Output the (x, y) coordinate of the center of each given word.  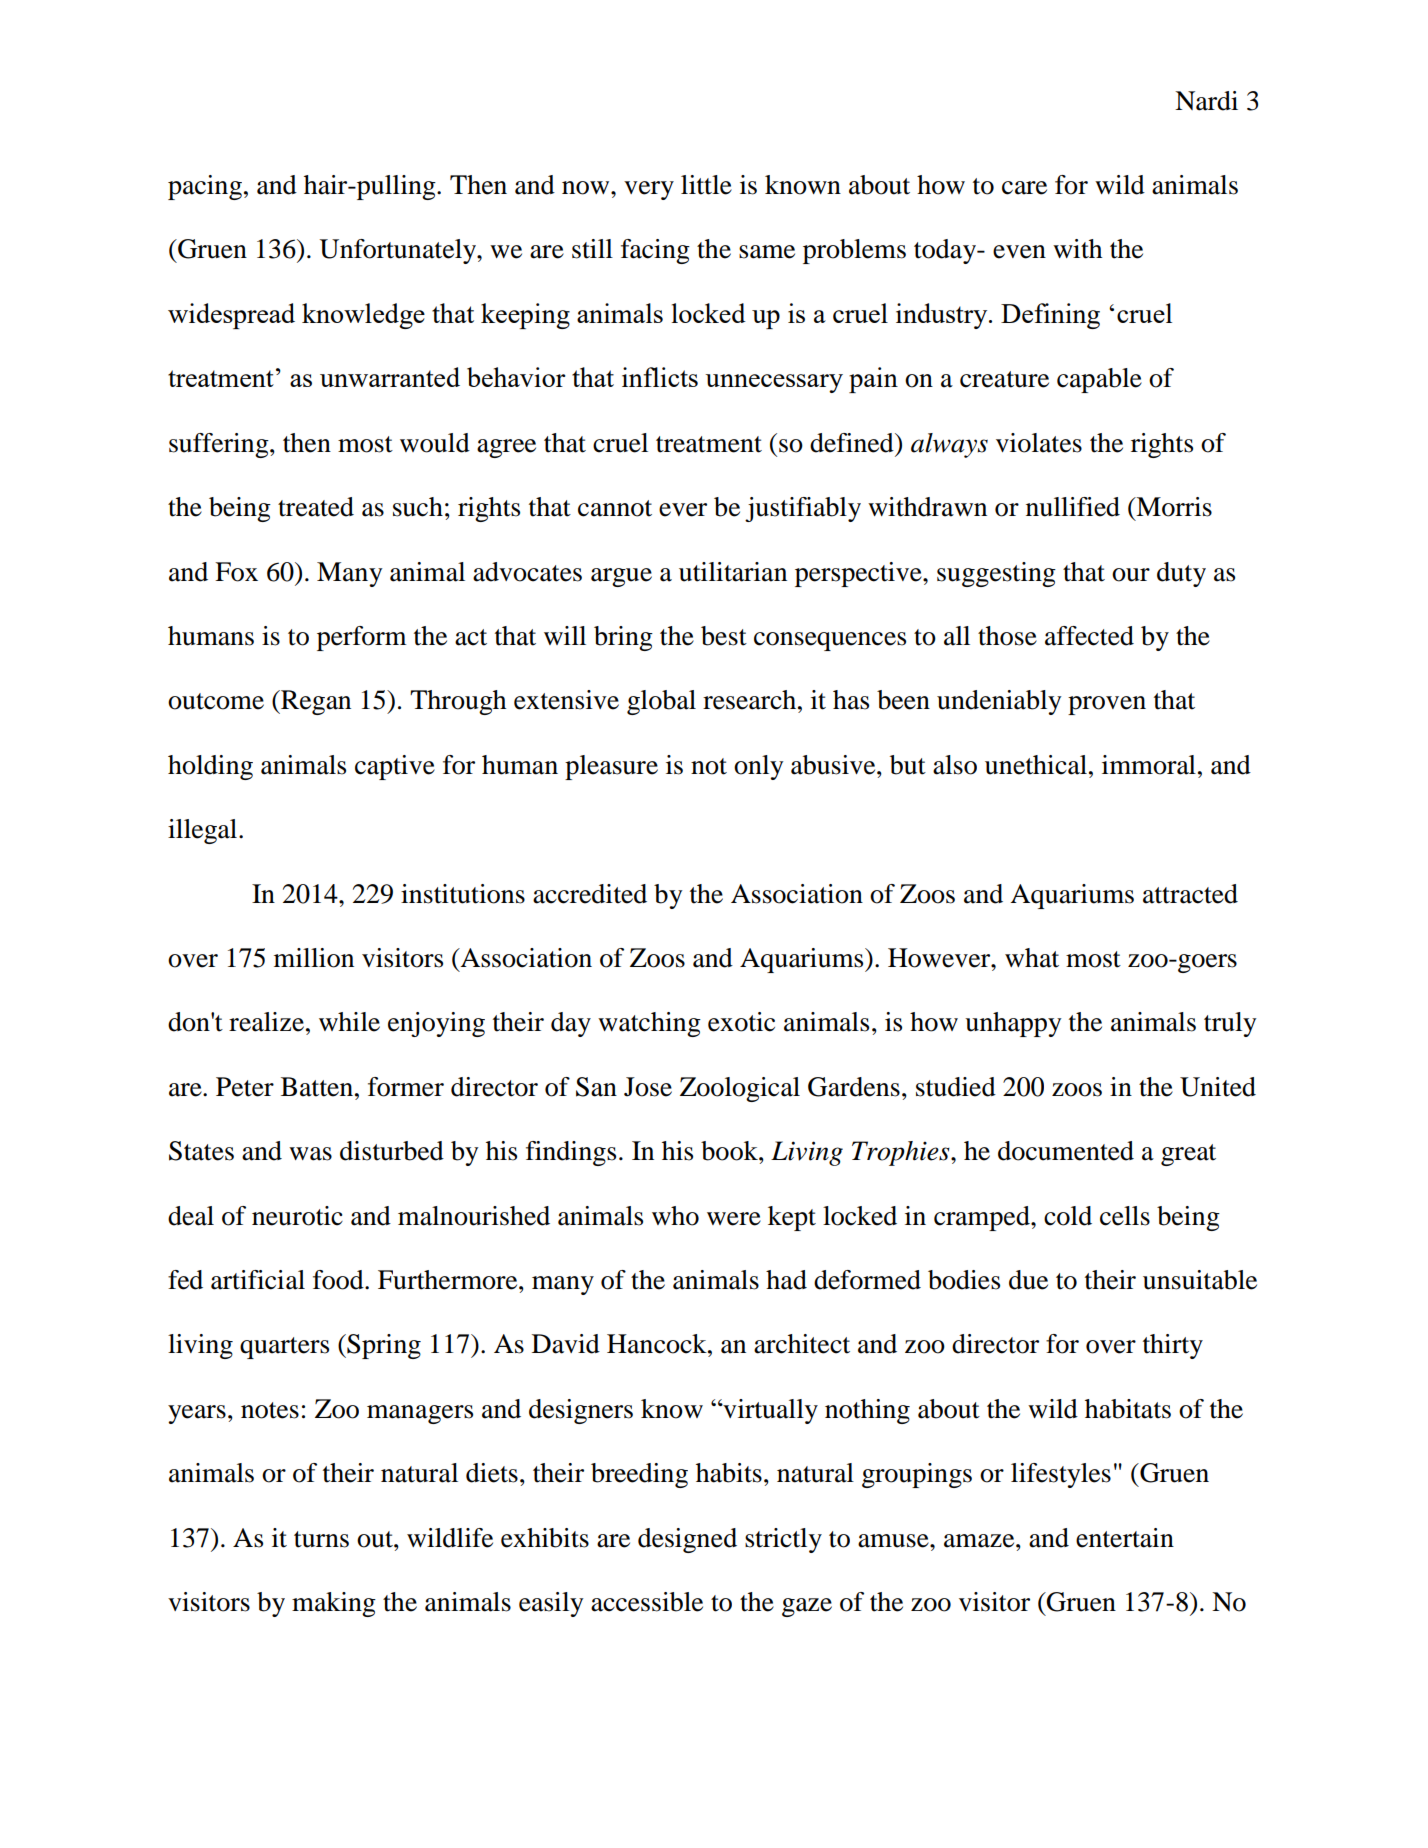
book (730, 1151)
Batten (318, 1087)
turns (321, 1539)
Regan (315, 702)
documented (1066, 1151)
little (706, 185)
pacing (205, 187)
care (1024, 188)
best (724, 636)
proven (1107, 705)
